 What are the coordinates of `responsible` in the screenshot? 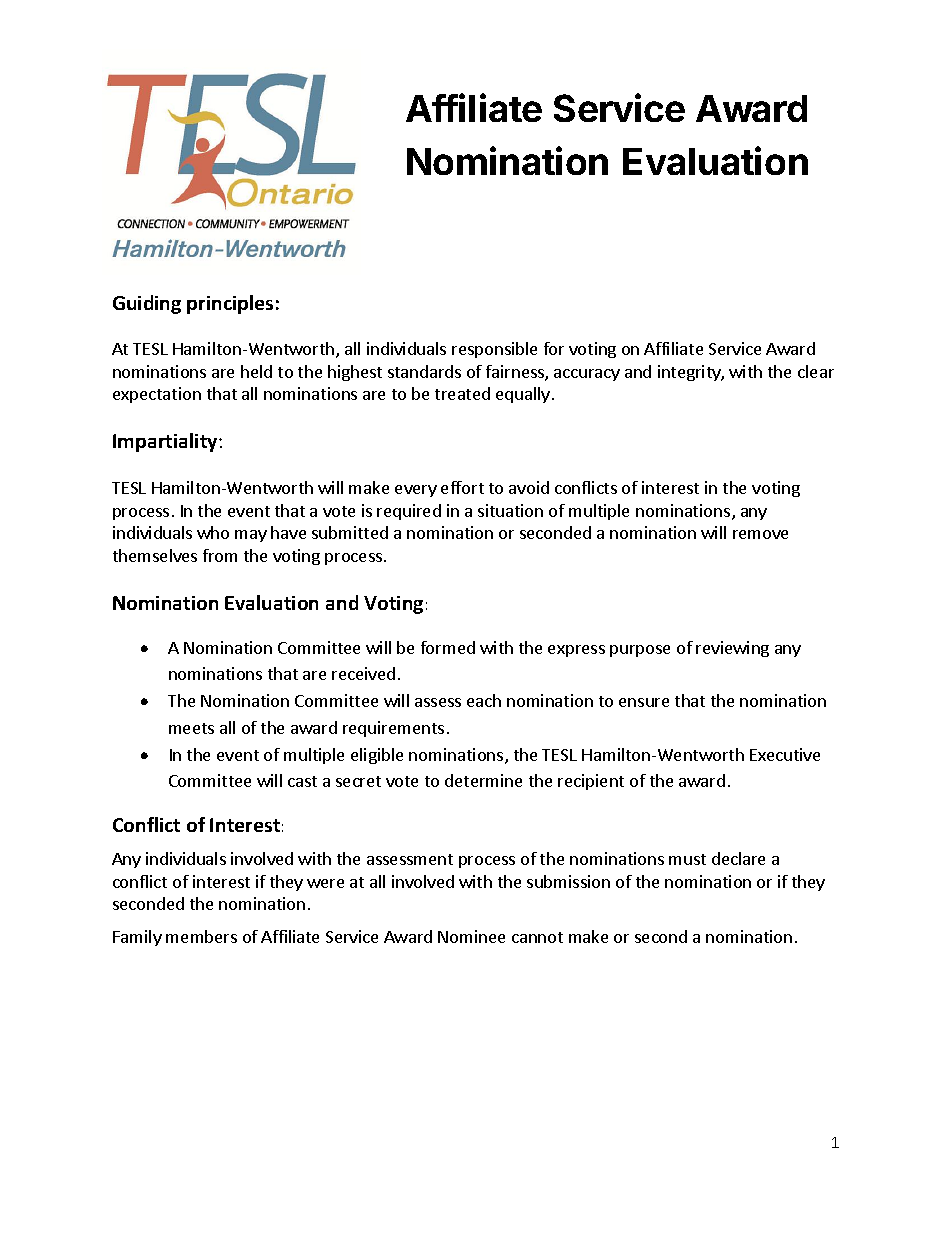 It's located at (494, 350).
